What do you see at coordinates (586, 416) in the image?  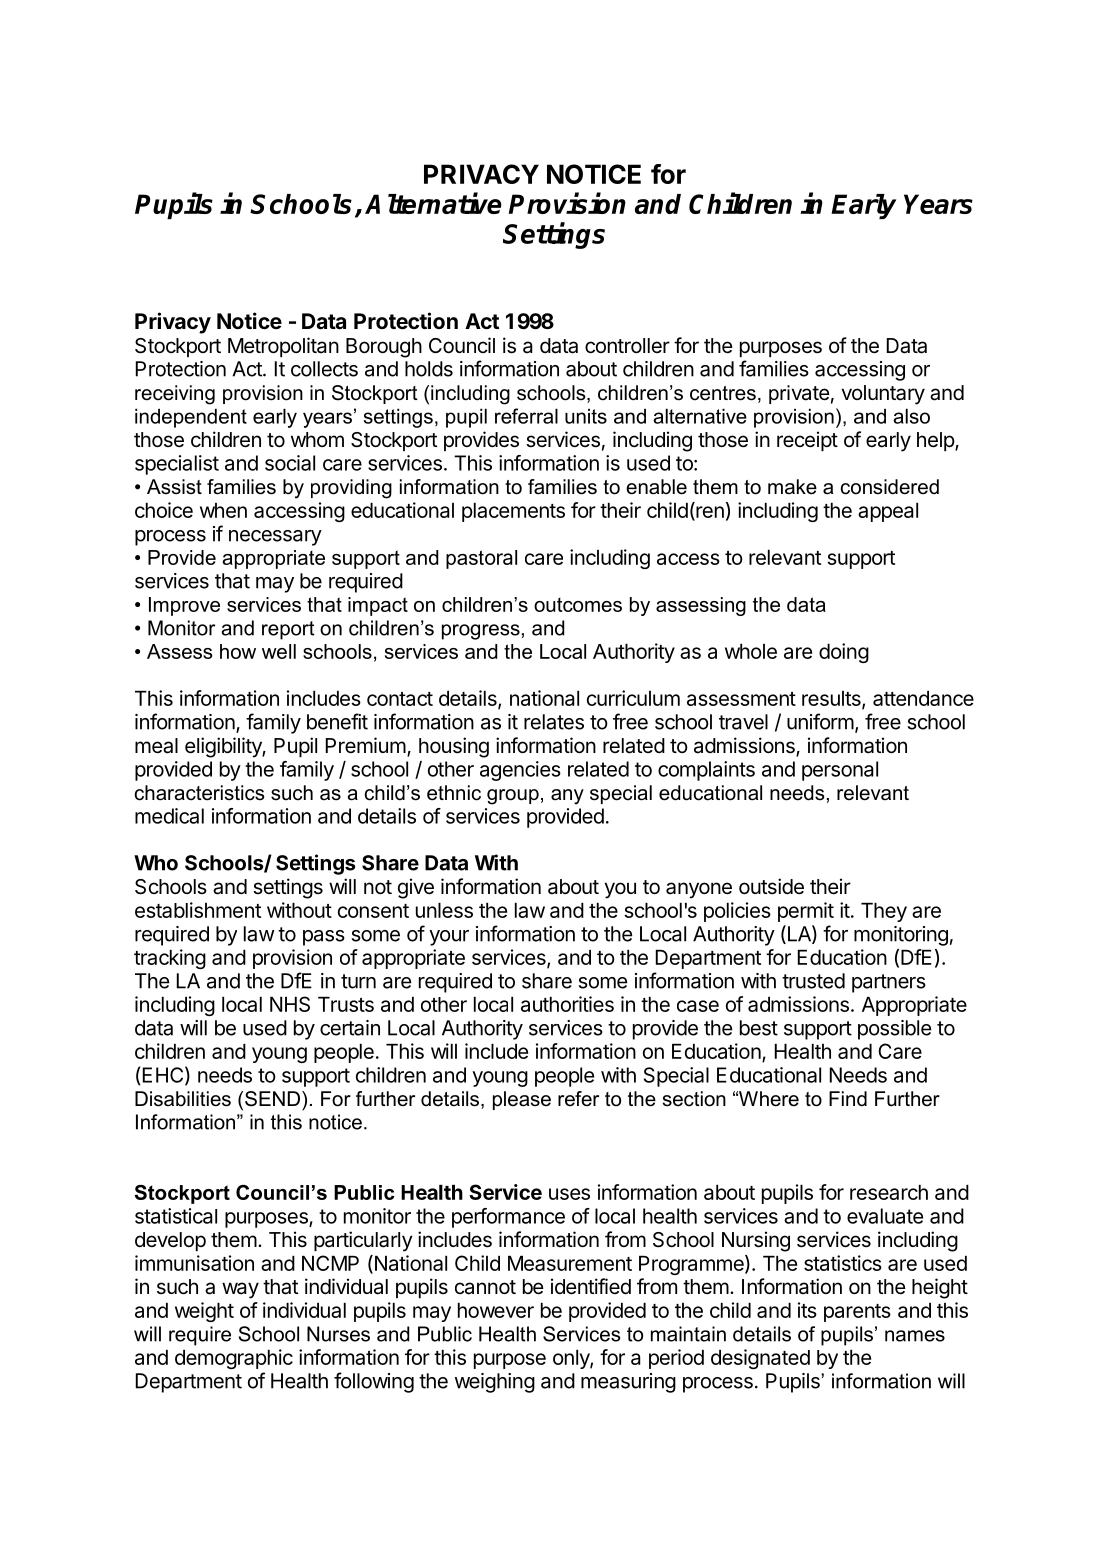 I see `units` at bounding box center [586, 416].
